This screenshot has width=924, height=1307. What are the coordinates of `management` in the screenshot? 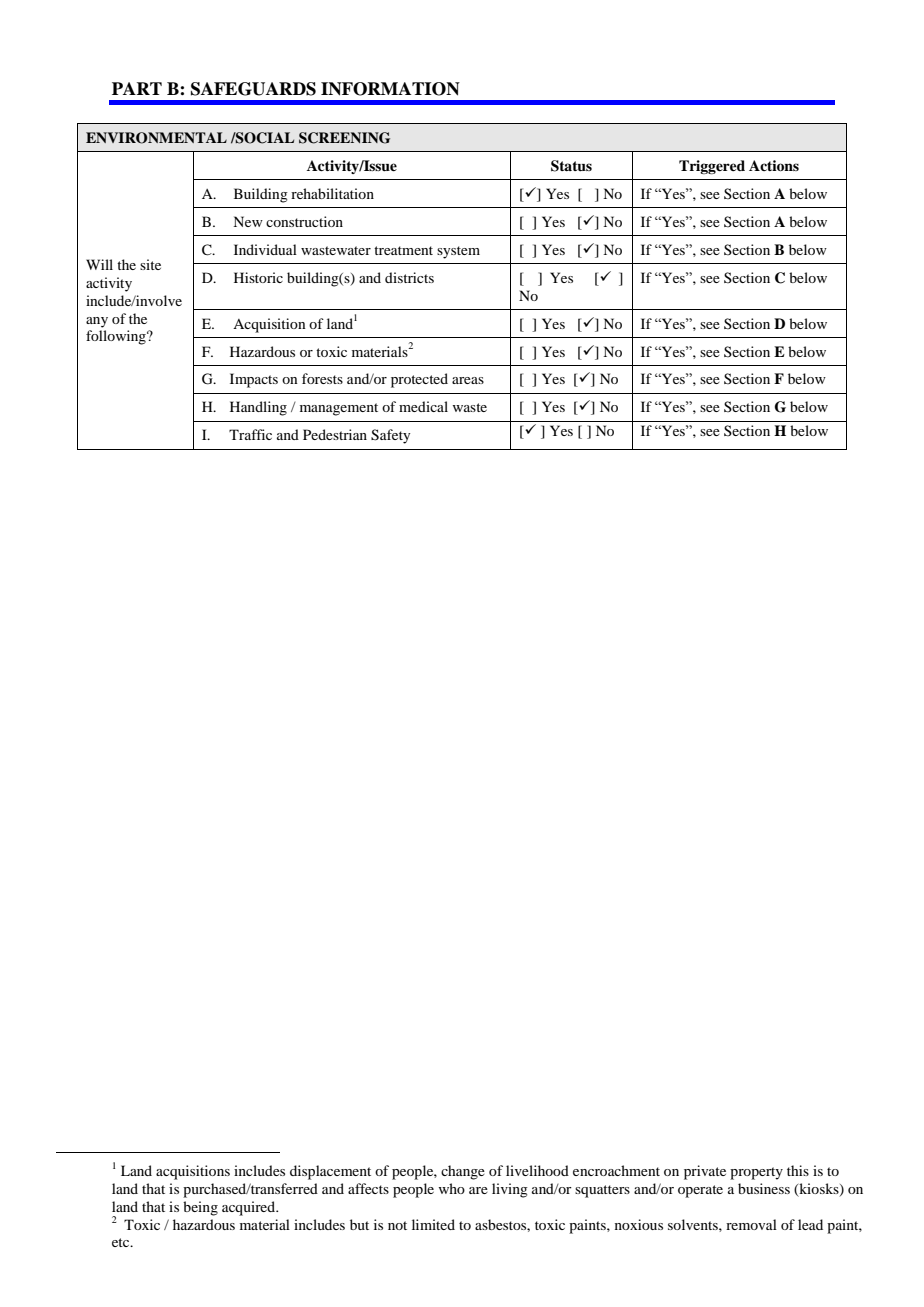 It's located at (339, 409).
